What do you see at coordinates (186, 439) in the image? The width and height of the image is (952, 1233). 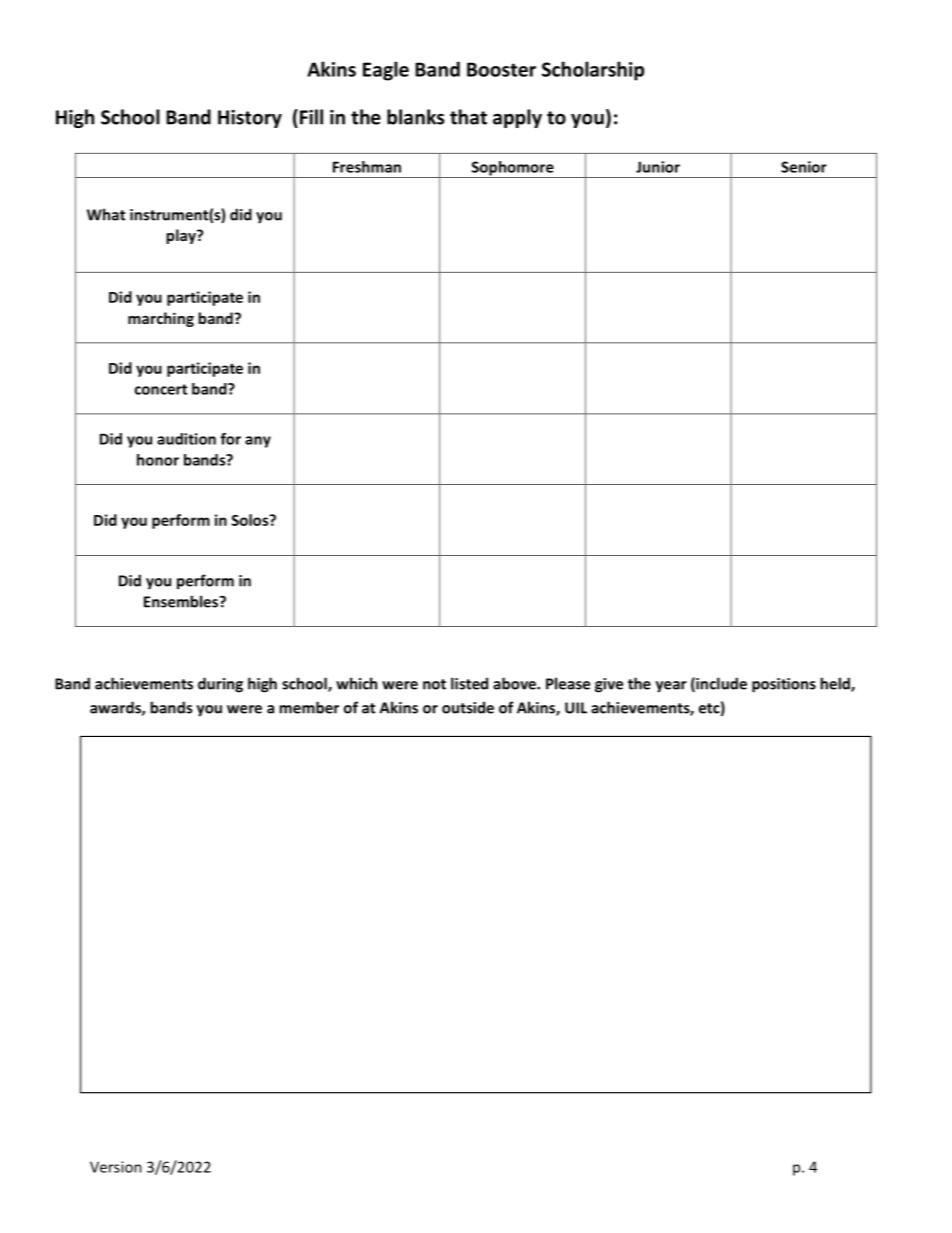 I see `audition` at bounding box center [186, 439].
